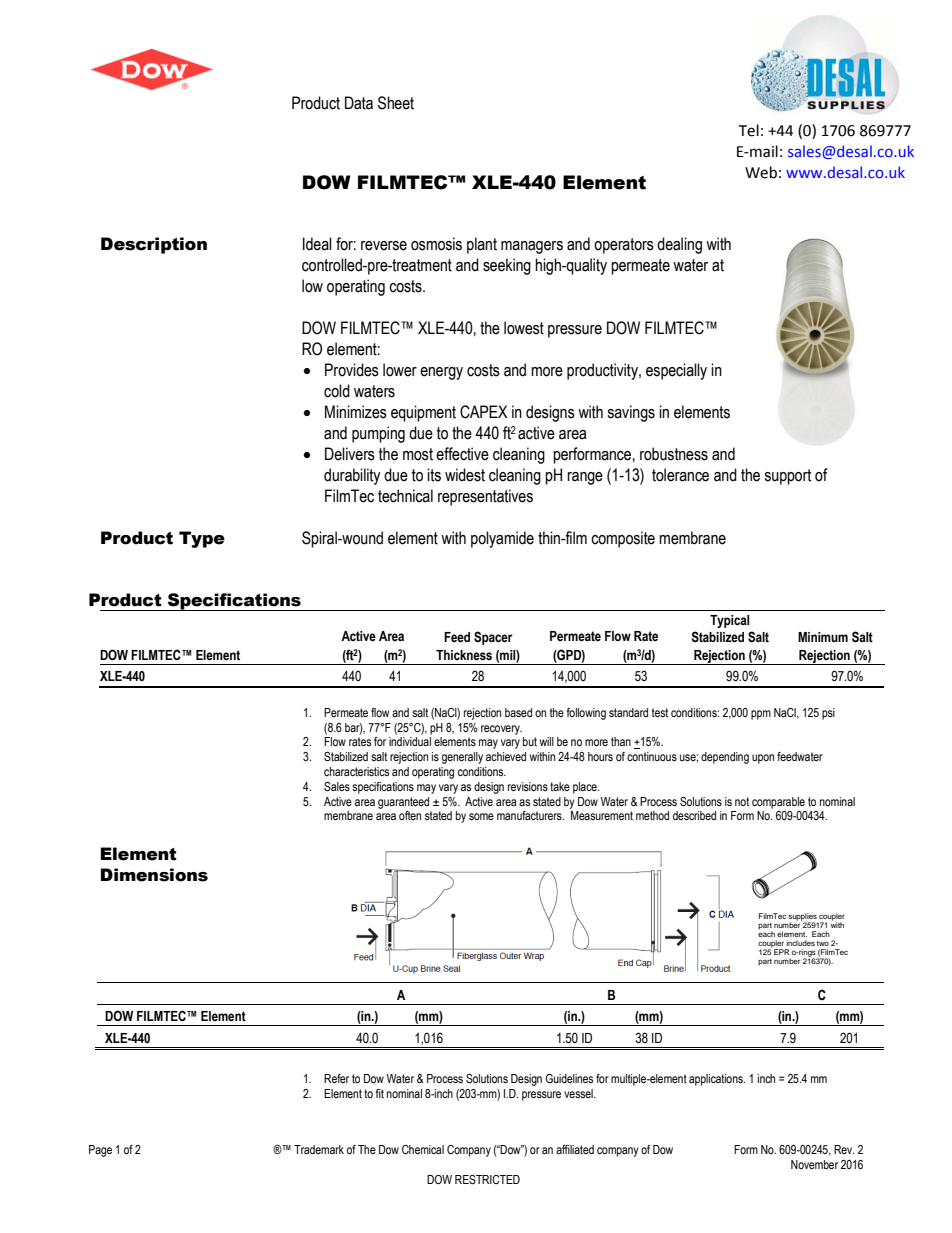  I want to click on Thickness, so click(464, 655).
